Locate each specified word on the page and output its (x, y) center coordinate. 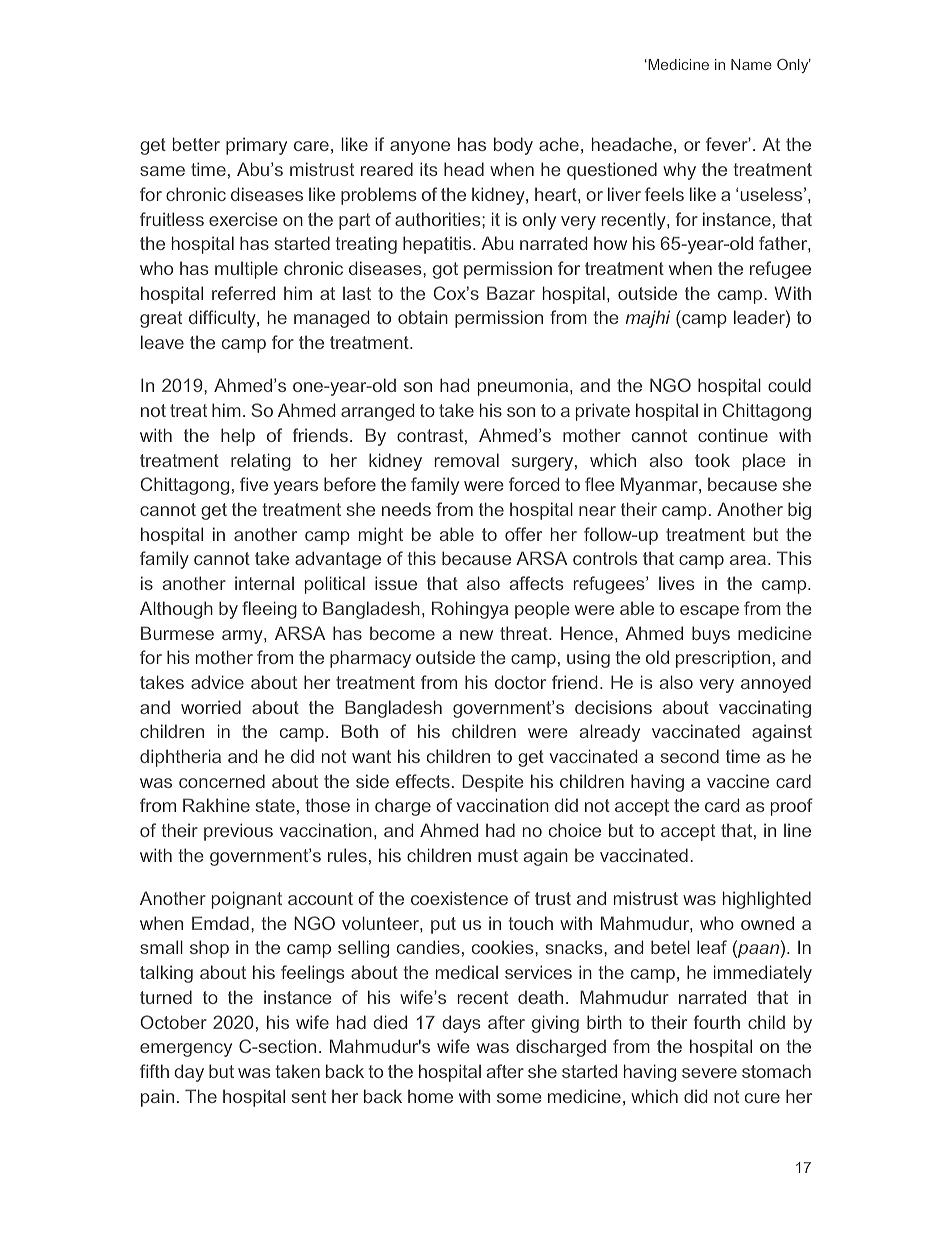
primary (256, 146)
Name (751, 64)
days (461, 1024)
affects (537, 583)
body (513, 146)
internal (264, 583)
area (748, 560)
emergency (186, 1050)
